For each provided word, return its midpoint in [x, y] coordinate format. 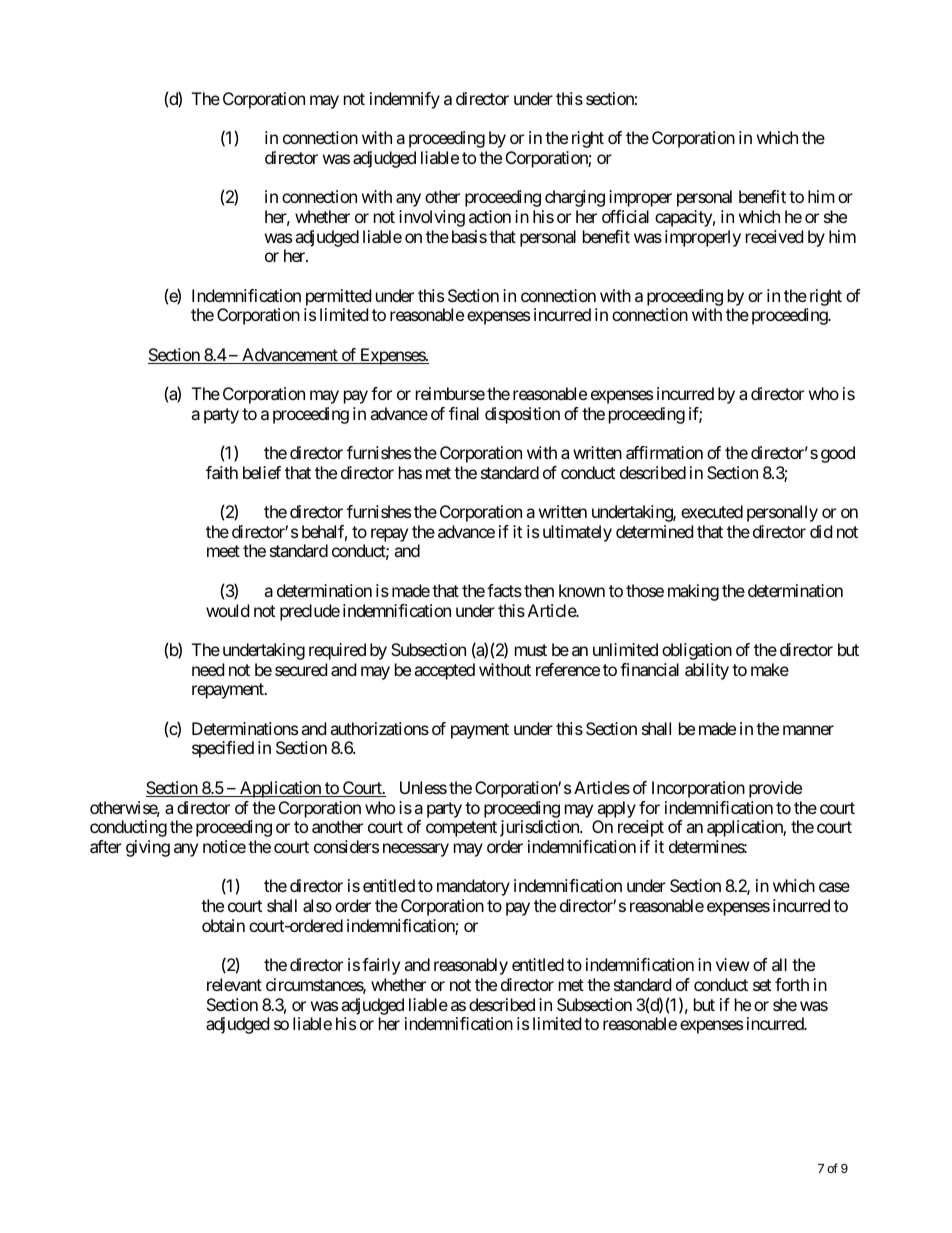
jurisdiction [540, 828]
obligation [697, 651]
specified [223, 749]
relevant [234, 984]
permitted [338, 297]
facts [504, 590]
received [774, 236]
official [625, 216]
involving [432, 218]
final [464, 413]
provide [775, 789]
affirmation [664, 452]
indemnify [405, 100]
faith [222, 472]
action [490, 216]
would [227, 610]
